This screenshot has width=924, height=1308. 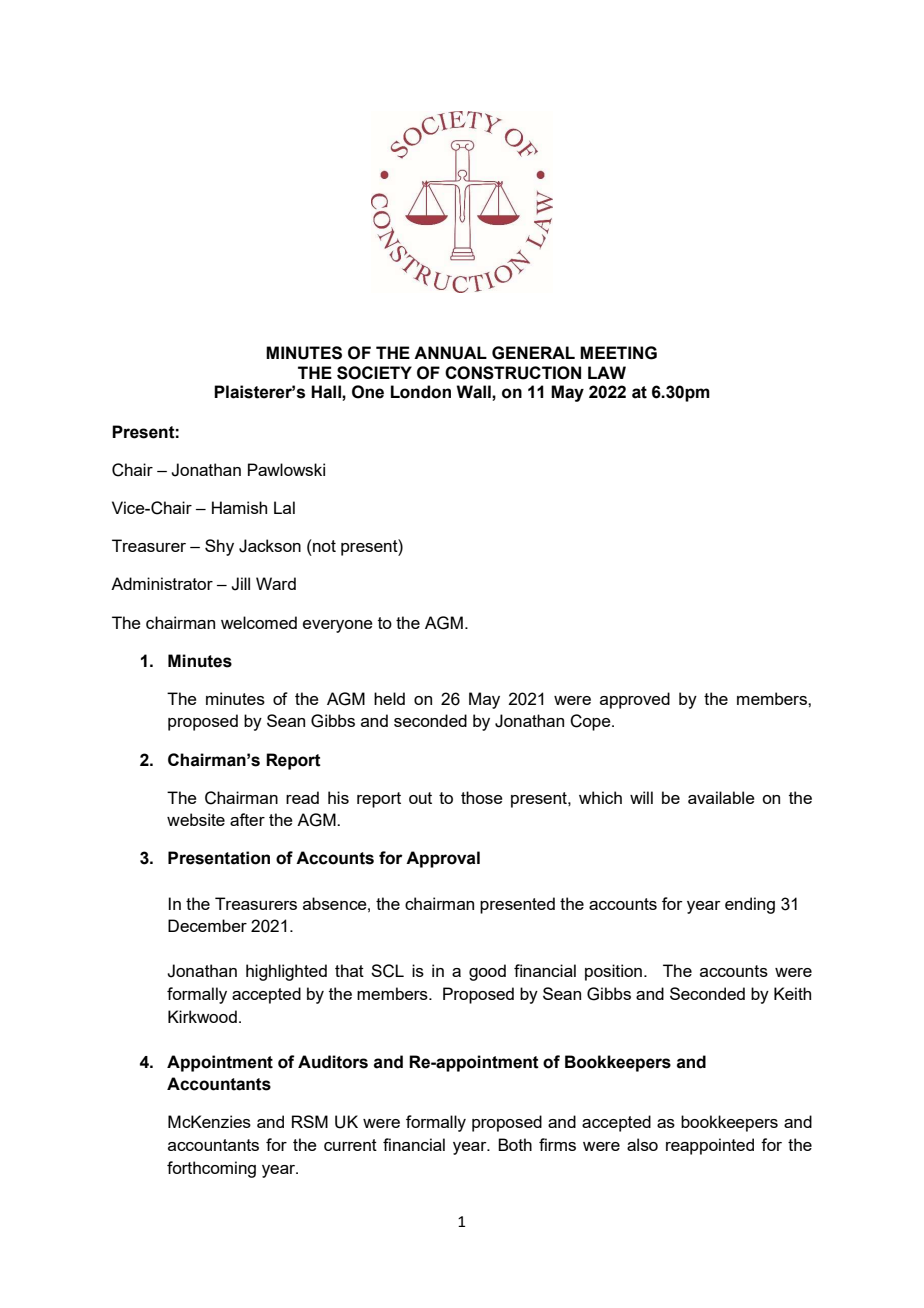 What do you see at coordinates (207, 925) in the screenshot?
I see `December` at bounding box center [207, 925].
